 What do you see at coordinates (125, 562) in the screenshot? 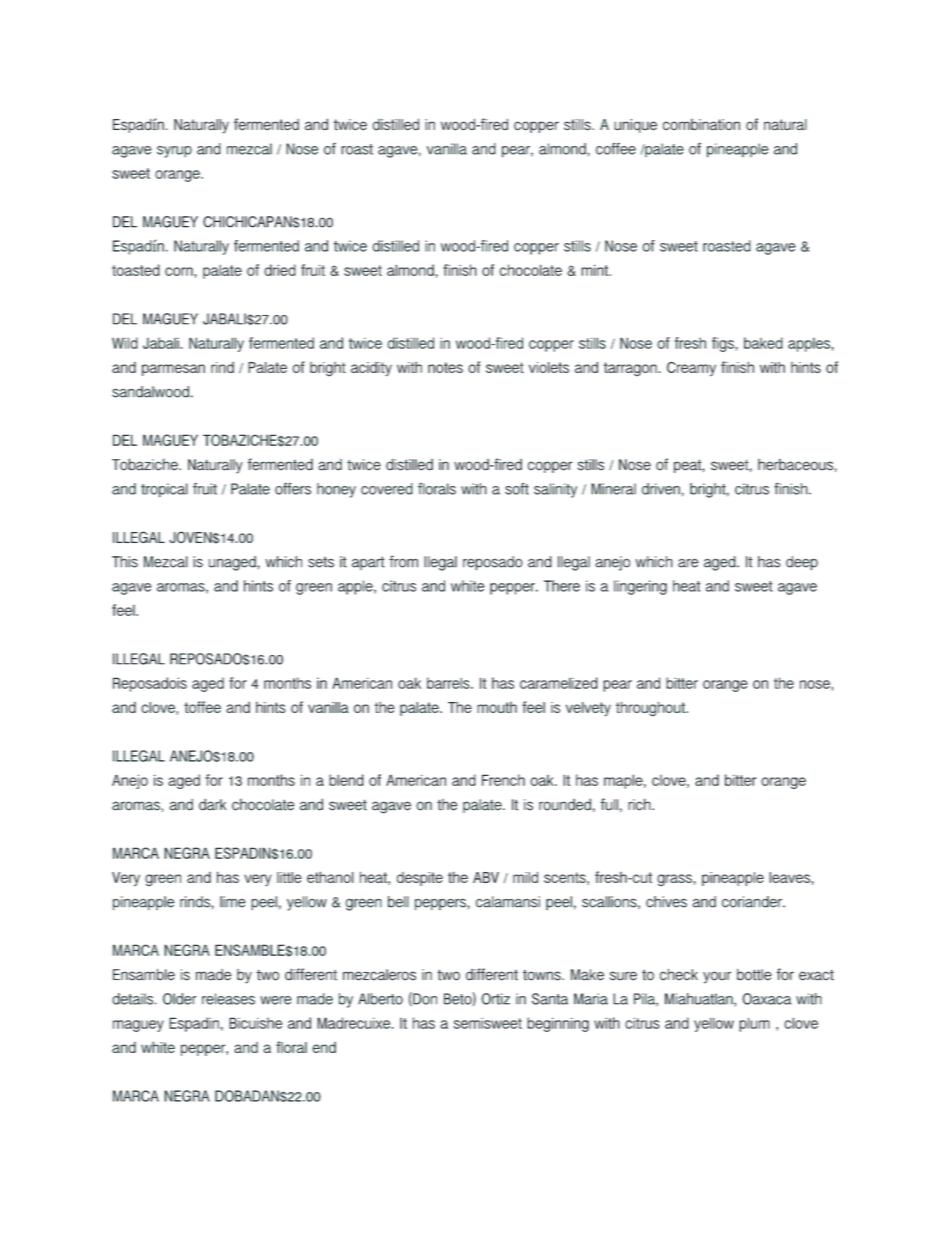
I see `This` at bounding box center [125, 562].
